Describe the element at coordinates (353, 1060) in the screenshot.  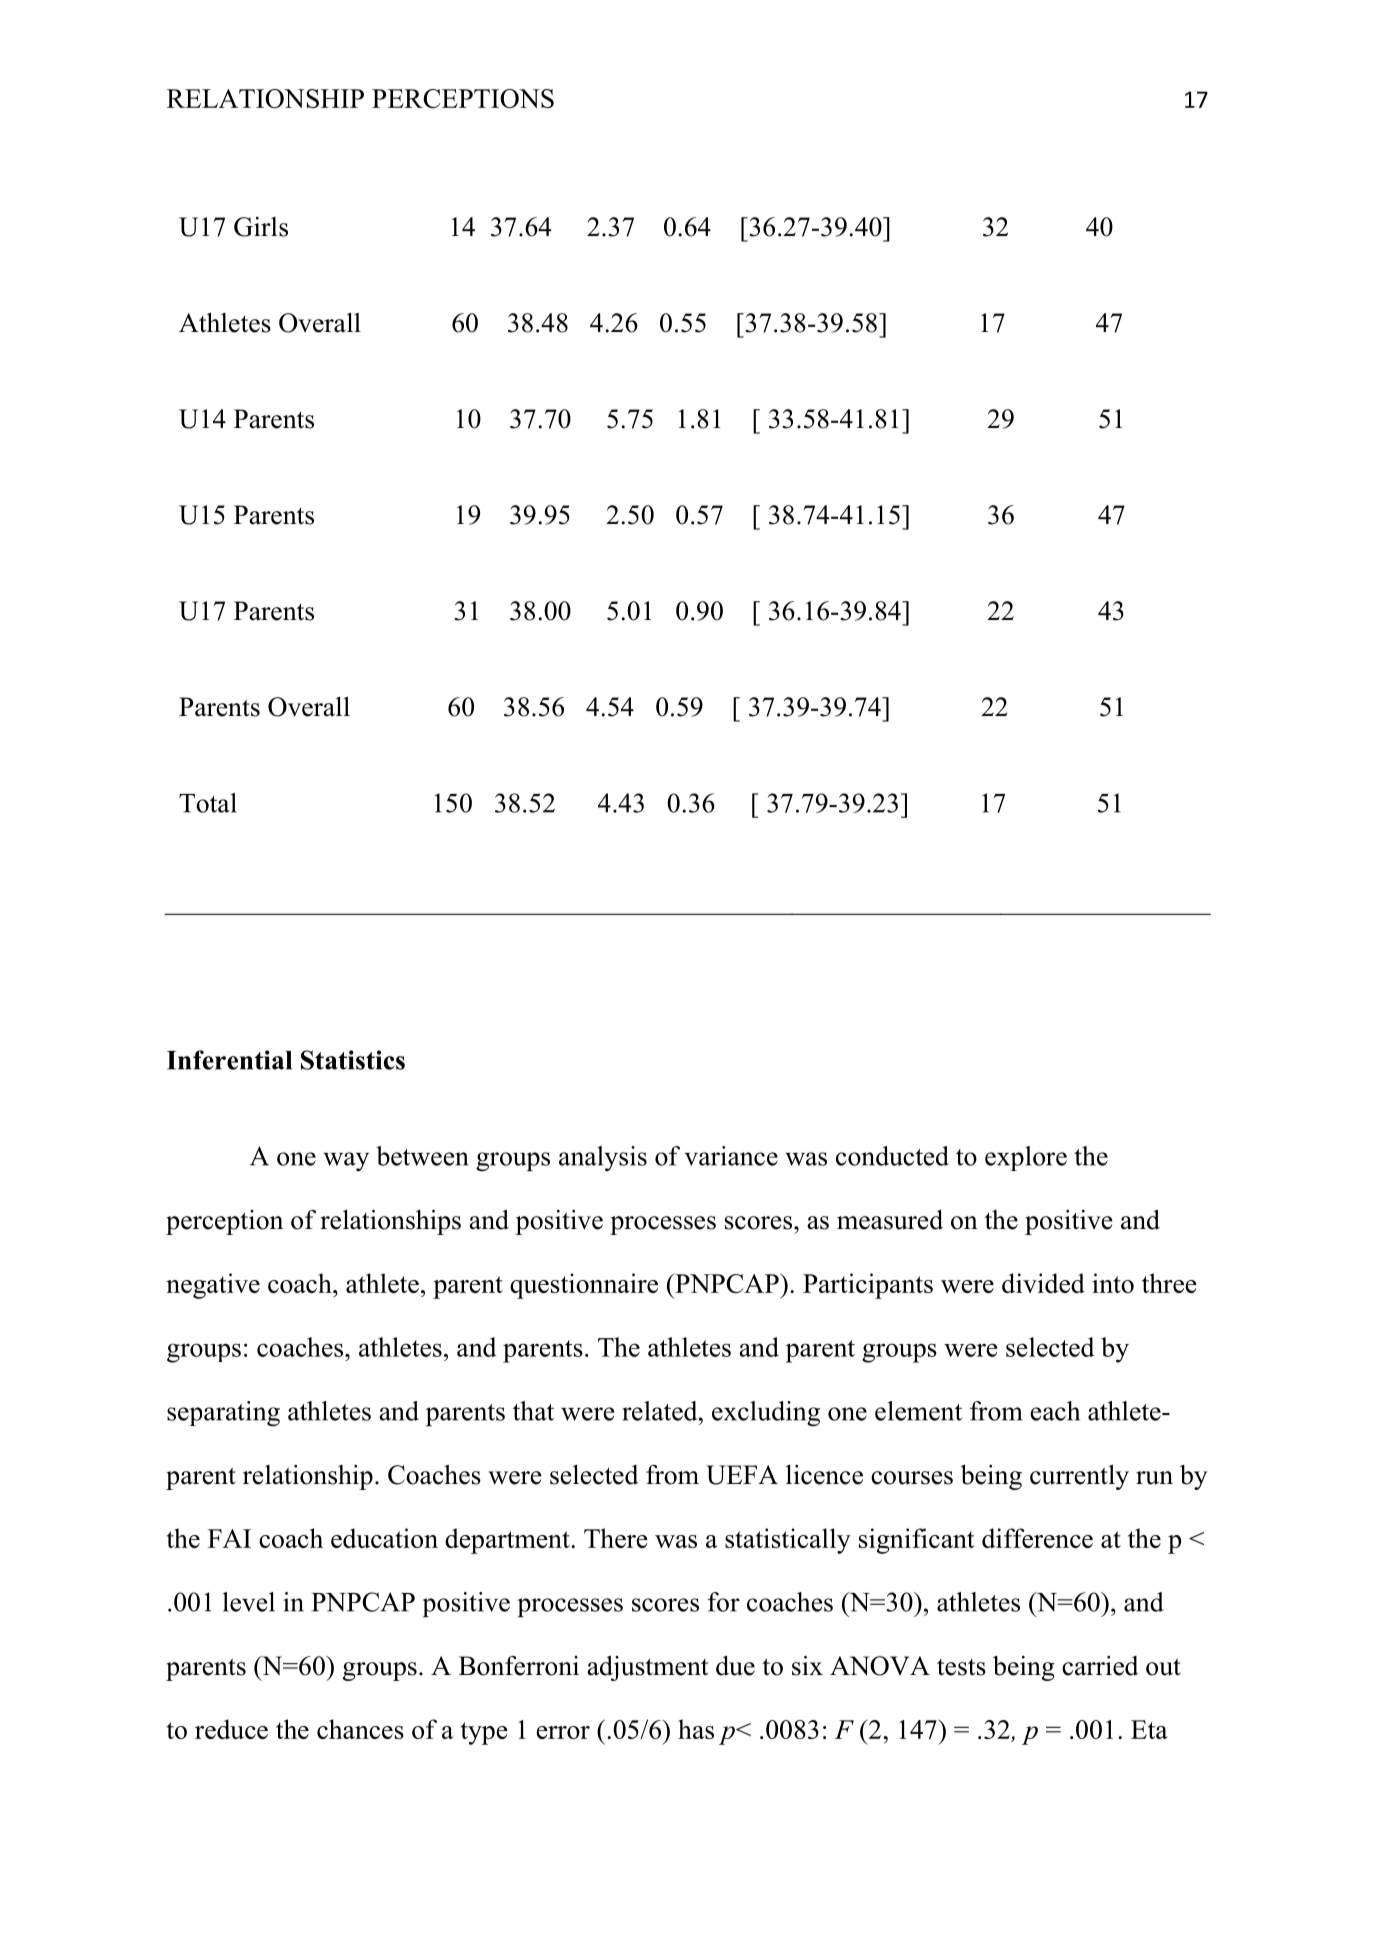
I see `Statistics` at that location.
